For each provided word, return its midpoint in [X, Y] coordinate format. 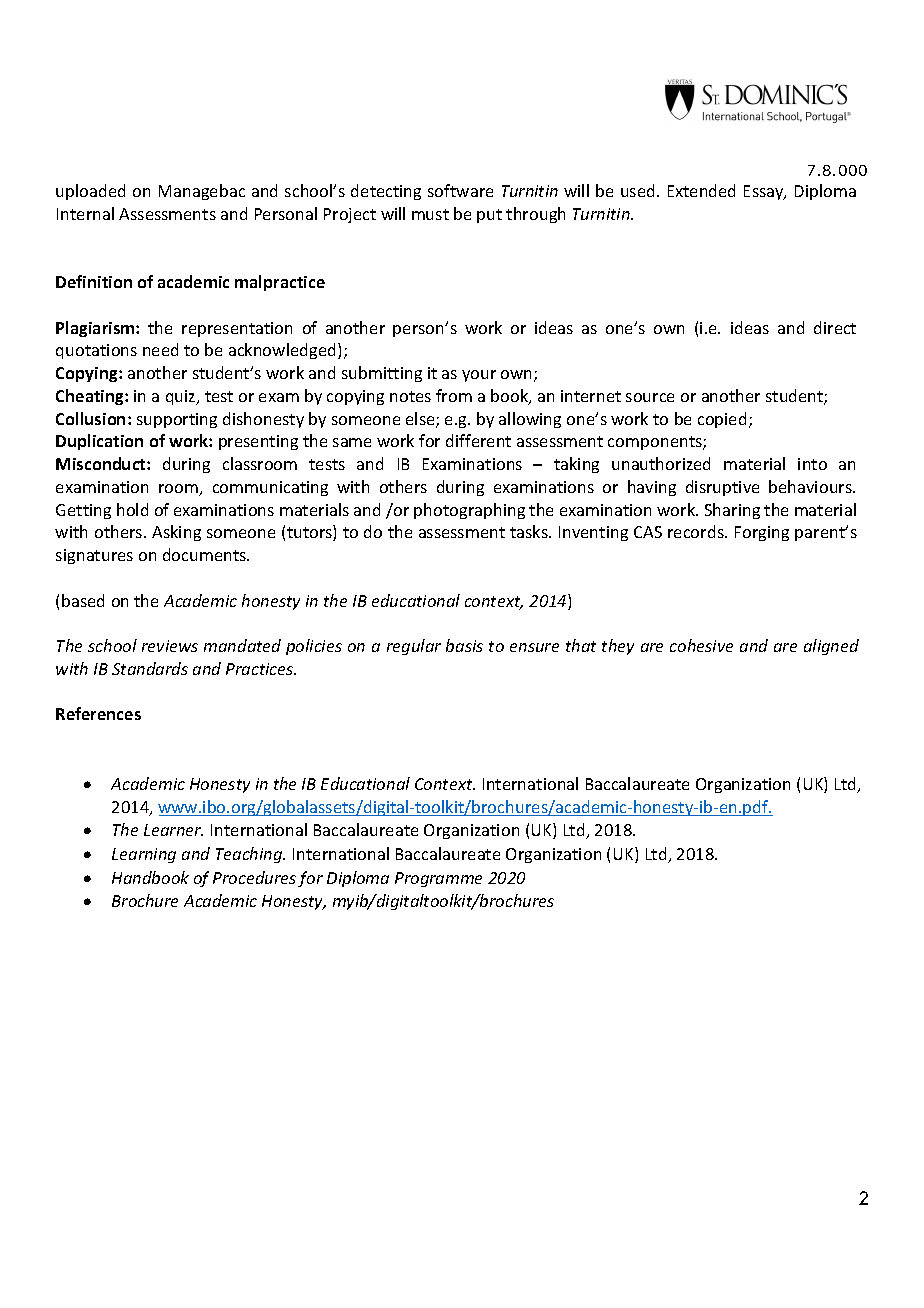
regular [414, 647]
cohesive [701, 645]
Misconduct [102, 463]
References [98, 713]
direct [835, 327]
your [479, 376]
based [83, 600]
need [160, 349]
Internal [85, 213]
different [478, 440]
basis [464, 645]
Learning [144, 855]
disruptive [722, 488]
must [430, 214]
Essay [765, 192]
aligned [831, 647]
